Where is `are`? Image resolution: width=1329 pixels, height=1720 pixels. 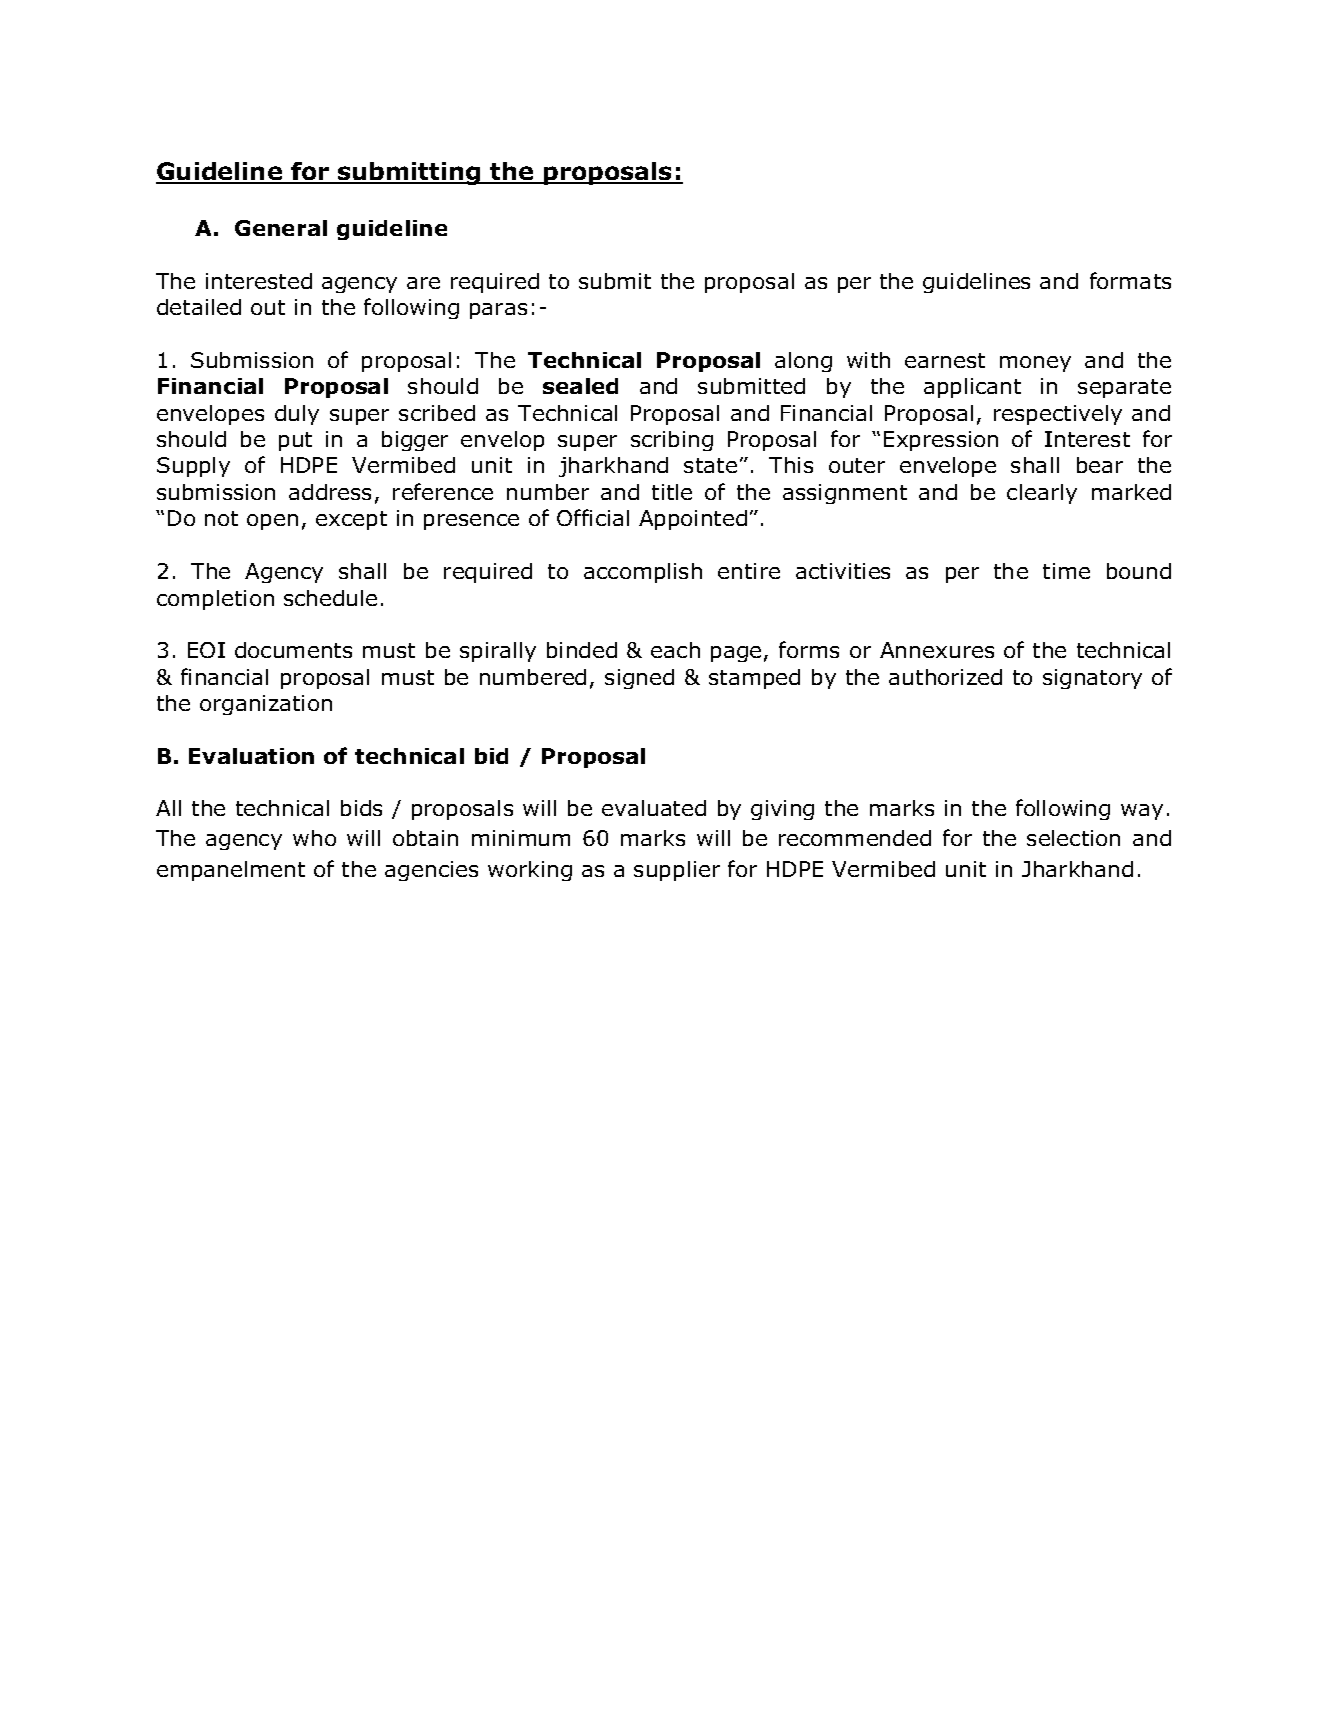 are is located at coordinates (423, 283).
